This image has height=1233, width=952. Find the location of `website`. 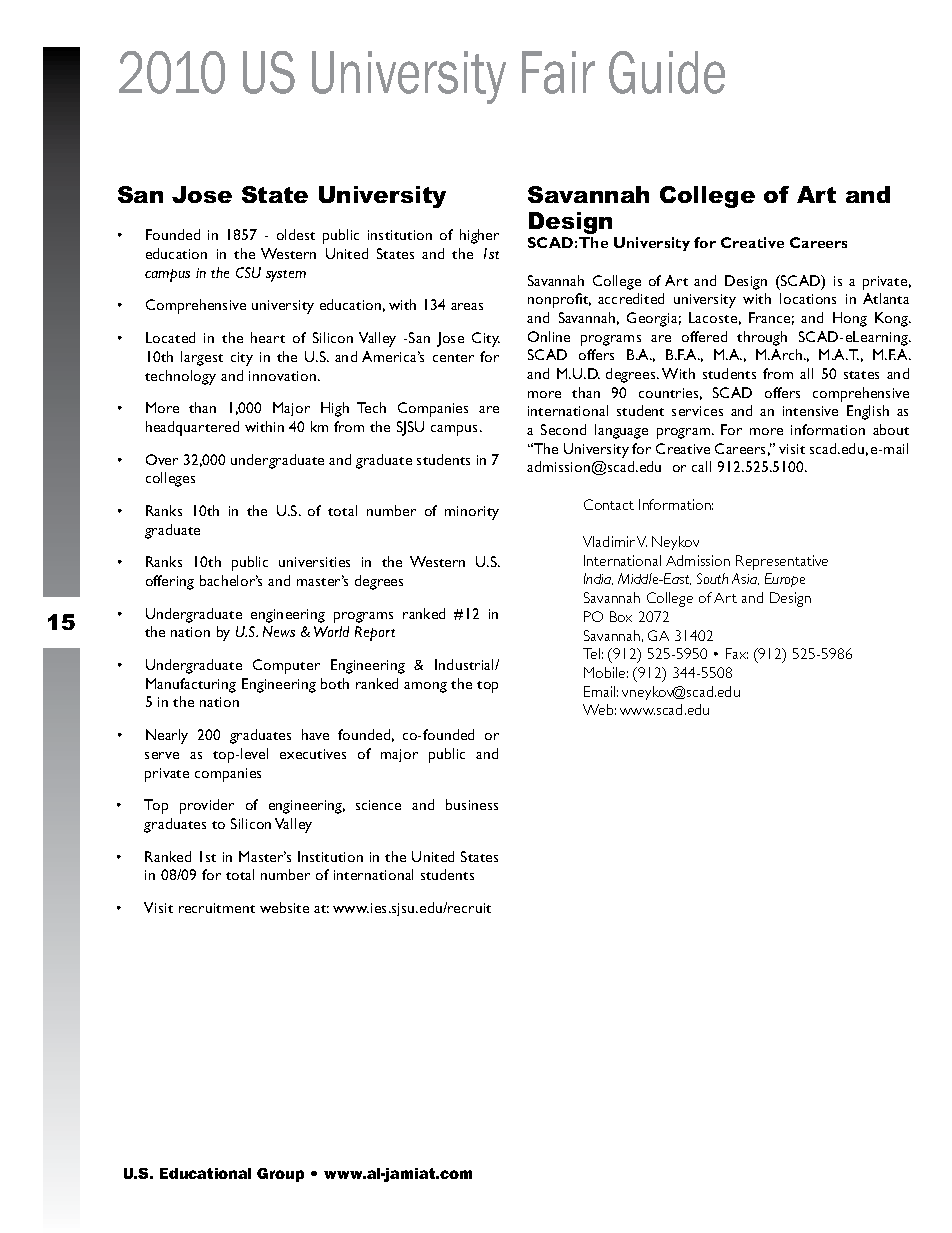

website is located at coordinates (284, 907).
